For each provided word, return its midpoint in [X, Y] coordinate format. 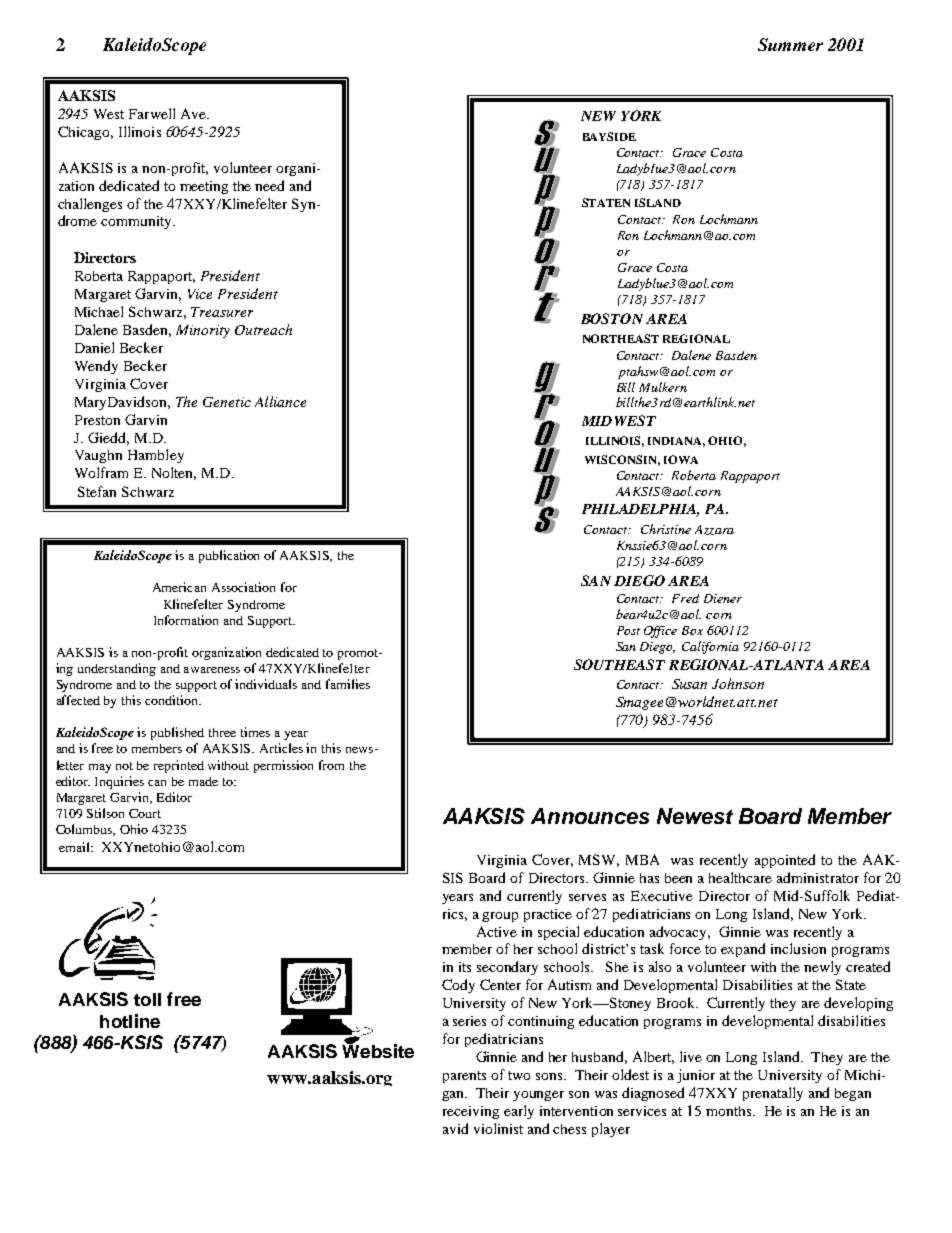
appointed [785, 861]
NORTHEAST [621, 338]
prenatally [773, 1094]
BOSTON [612, 318]
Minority [203, 331]
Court [145, 813]
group [500, 917]
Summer [790, 44]
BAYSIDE [609, 136]
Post [628, 630]
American [179, 587]
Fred [685, 598]
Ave [194, 113]
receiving [471, 1112]
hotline [130, 1021]
